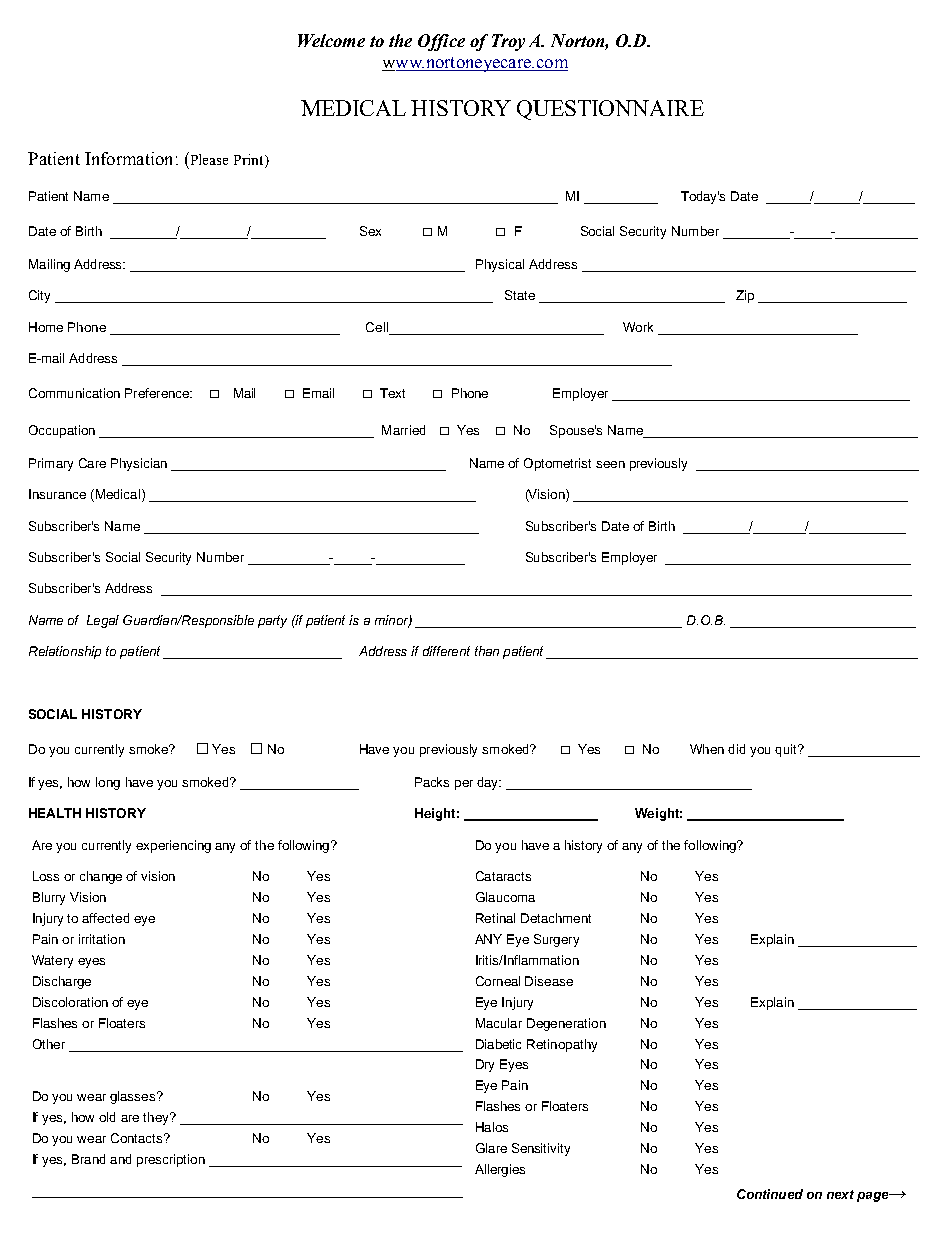 Image resolution: width=952 pixels, height=1233 pixels. I want to click on QUESTIONNAIRE, so click(610, 110).
